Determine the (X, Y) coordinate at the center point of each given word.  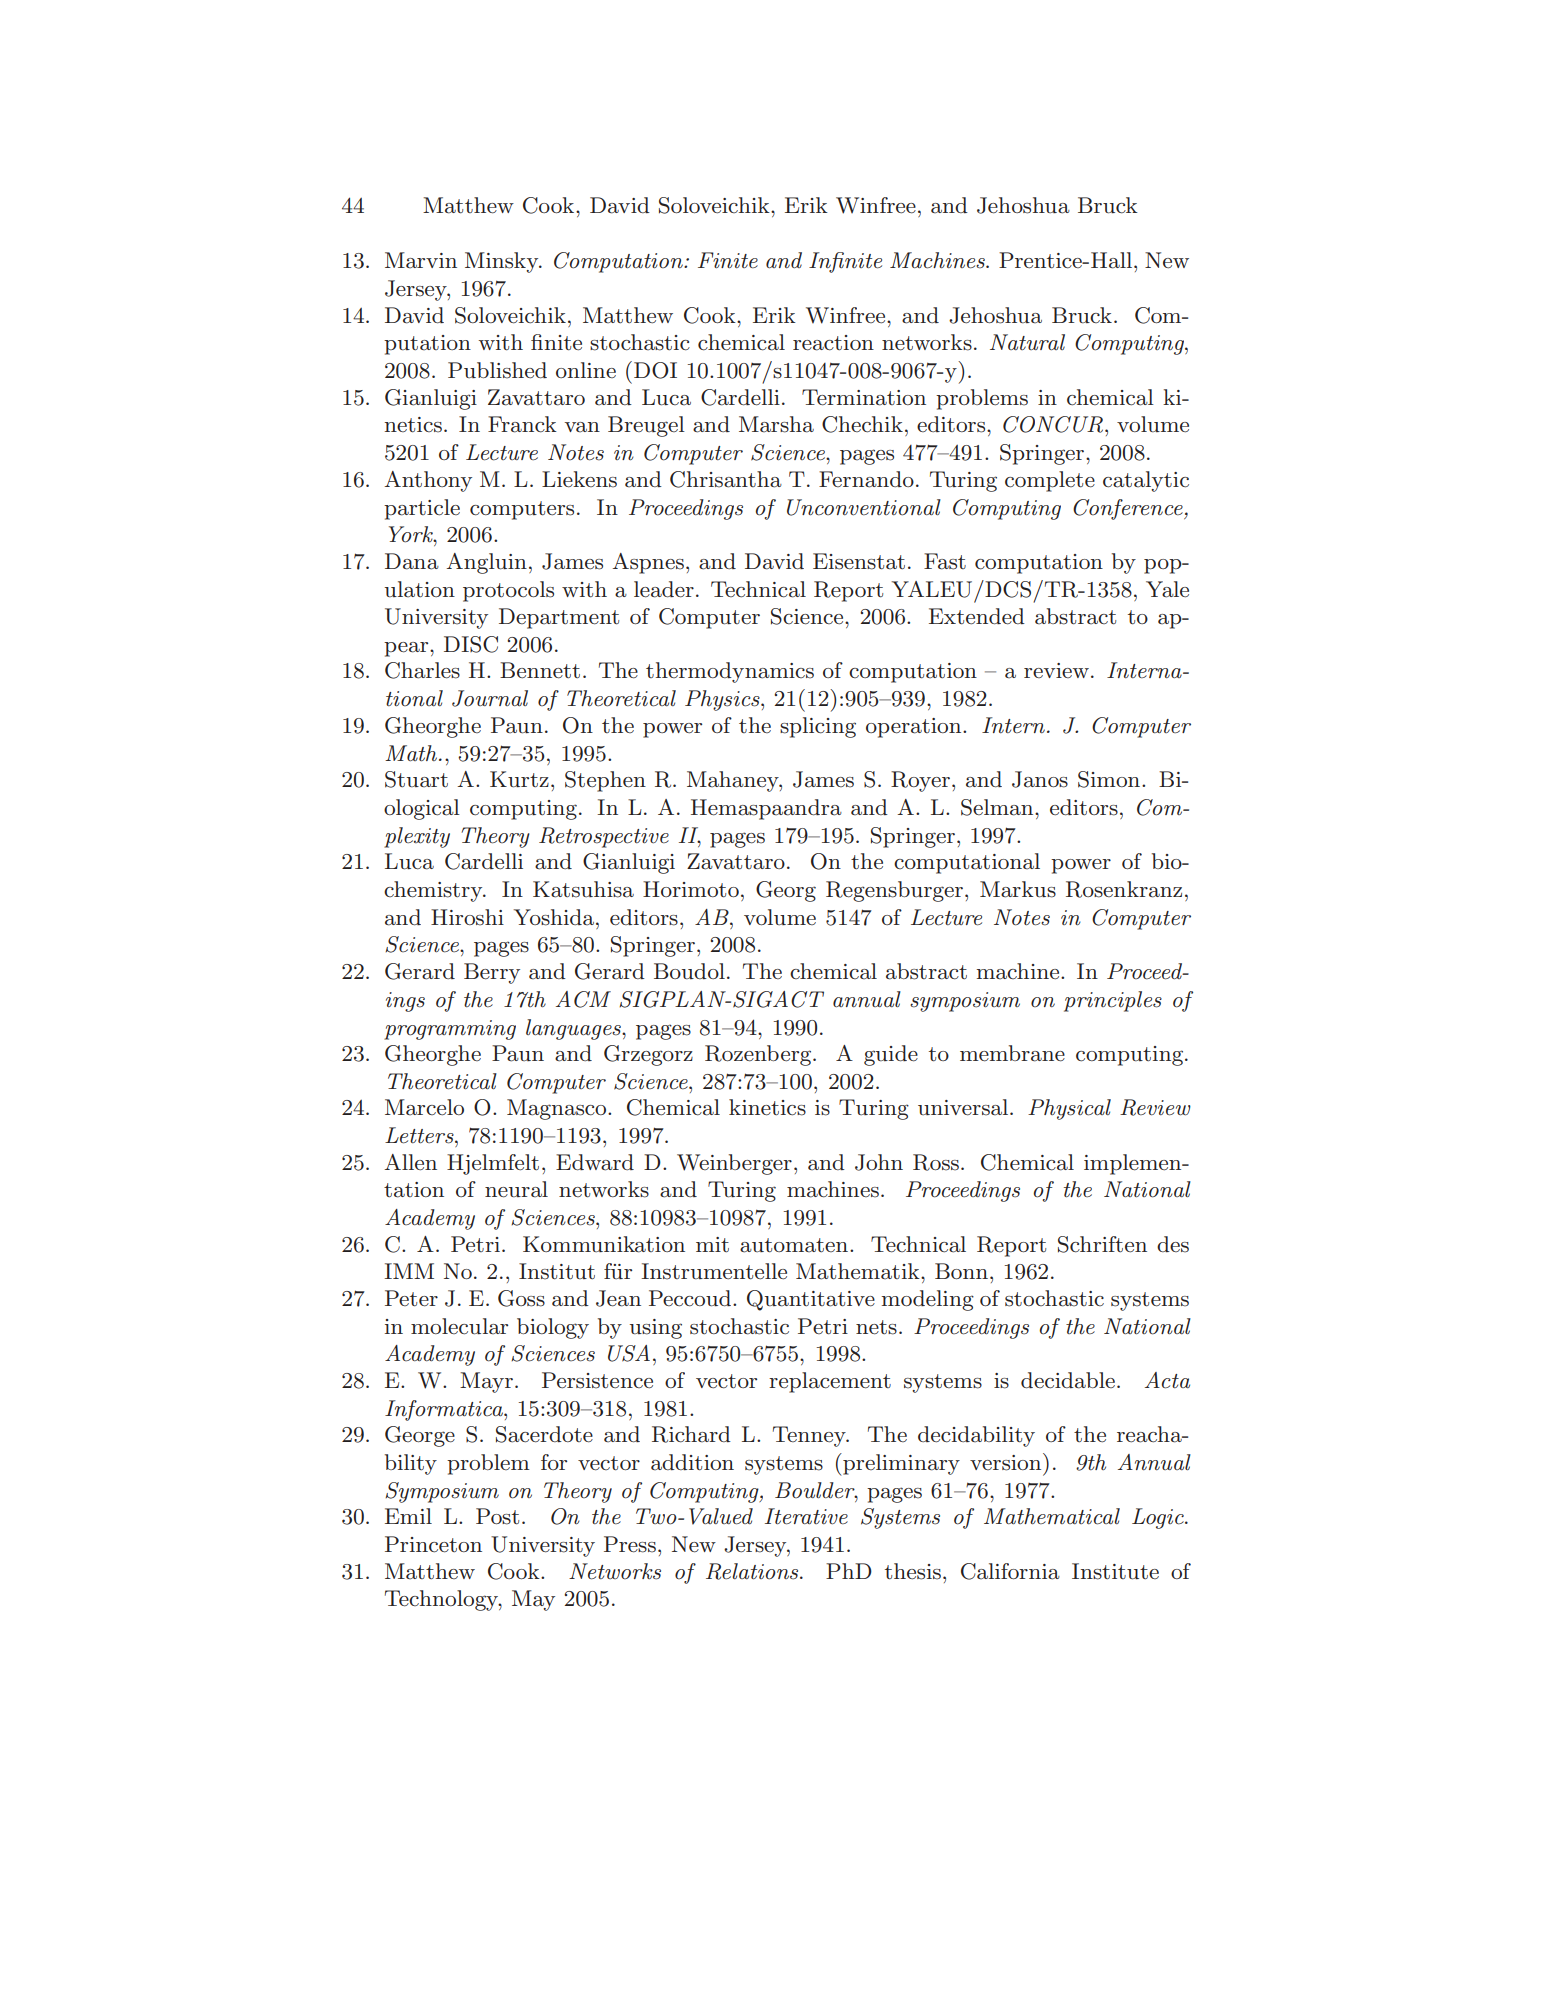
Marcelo (424, 1107)
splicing (818, 727)
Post (497, 1516)
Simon (1110, 779)
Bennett (540, 670)
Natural (1027, 342)
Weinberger (734, 1164)
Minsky (503, 262)
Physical (1069, 1109)
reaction (833, 343)
